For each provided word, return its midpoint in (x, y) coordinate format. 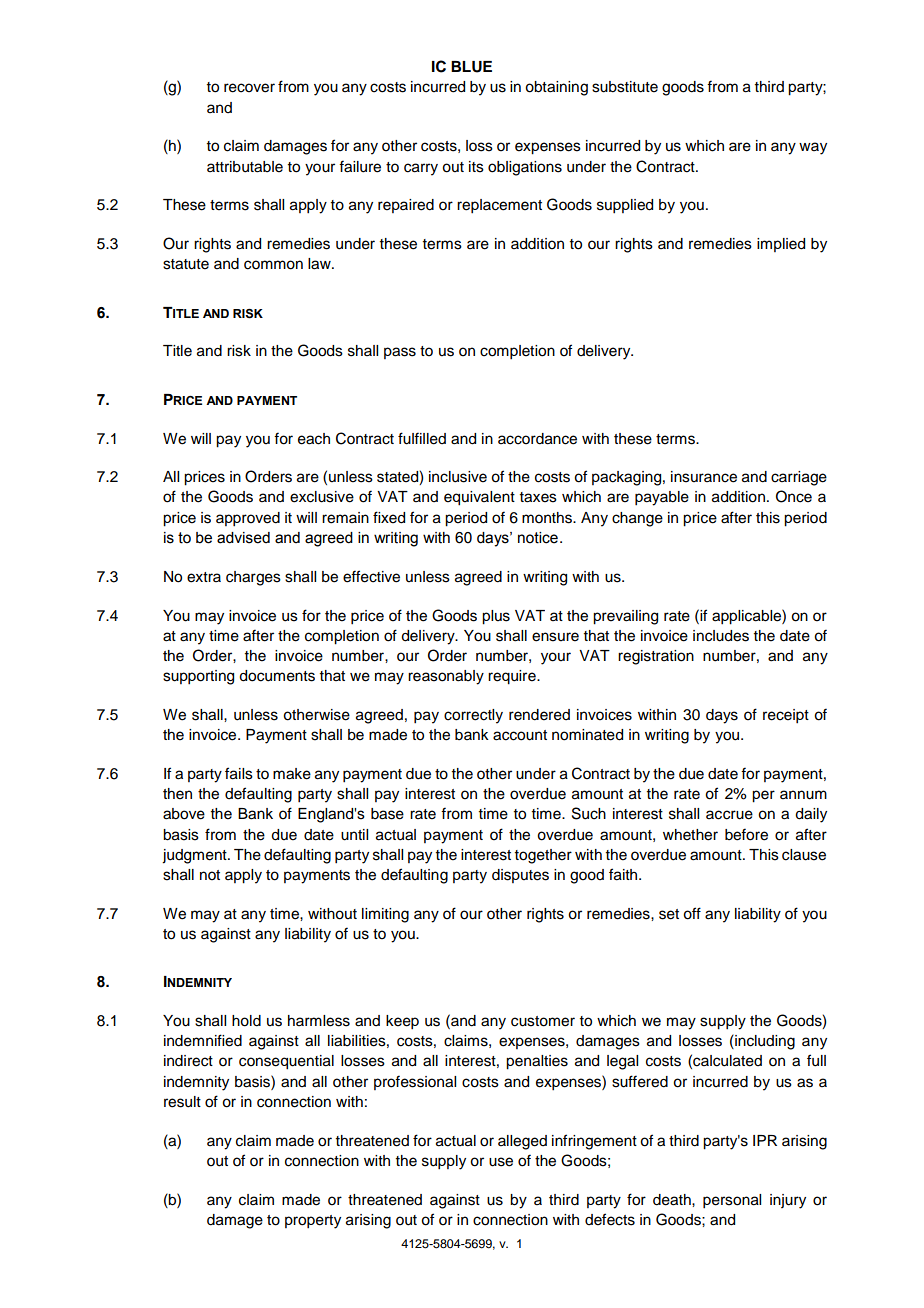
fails (239, 773)
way (813, 148)
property (313, 1222)
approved (248, 519)
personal (732, 1201)
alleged (522, 1142)
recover (249, 88)
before (746, 834)
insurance (704, 477)
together (543, 856)
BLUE (471, 67)
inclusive (458, 477)
